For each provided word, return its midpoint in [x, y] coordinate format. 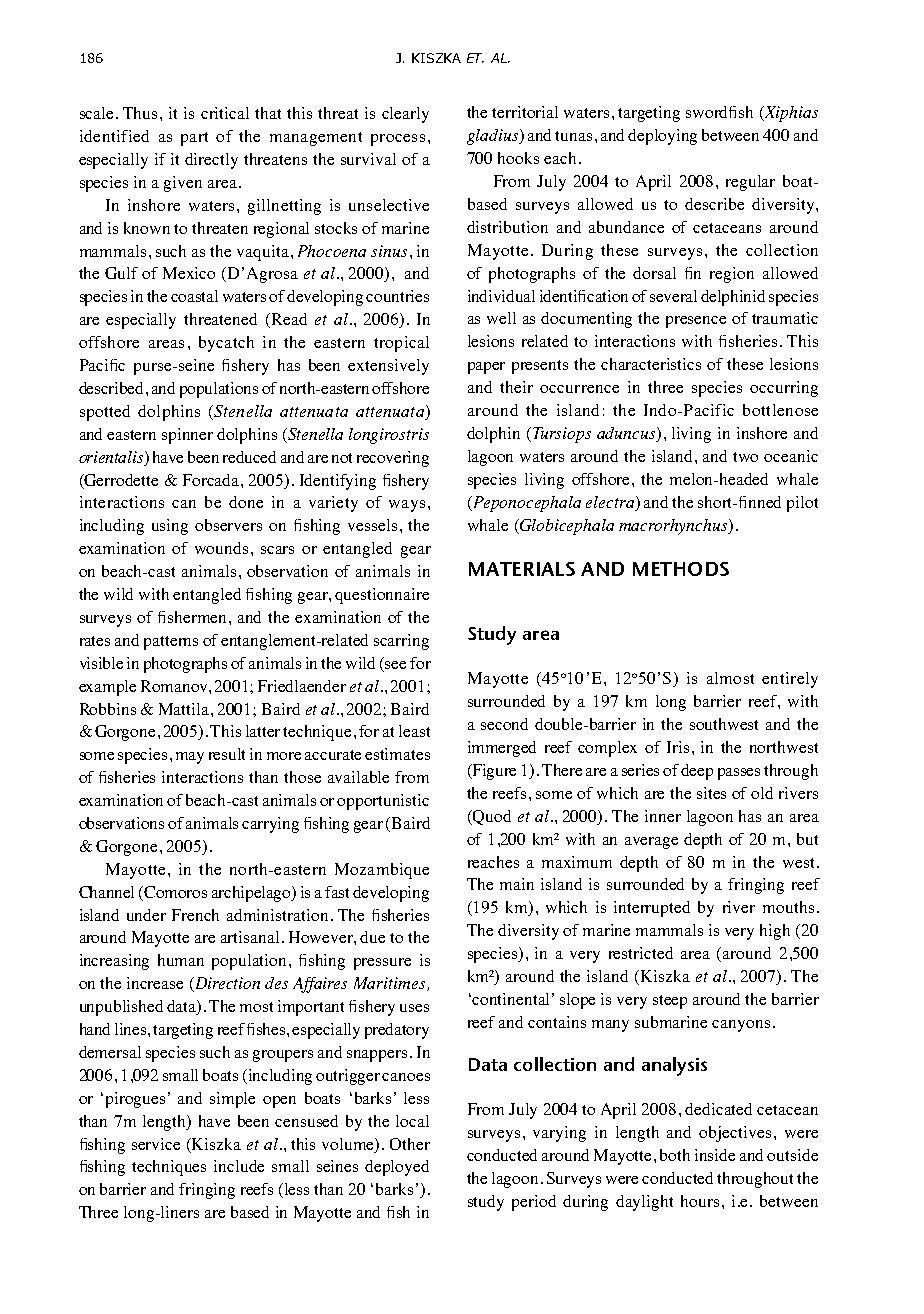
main [517, 884]
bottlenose [780, 410]
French [195, 915]
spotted [105, 413]
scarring [401, 642]
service [156, 1144]
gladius [494, 137]
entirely [790, 680]
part [194, 139]
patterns [171, 643]
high [775, 932]
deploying [662, 137]
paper [486, 368]
